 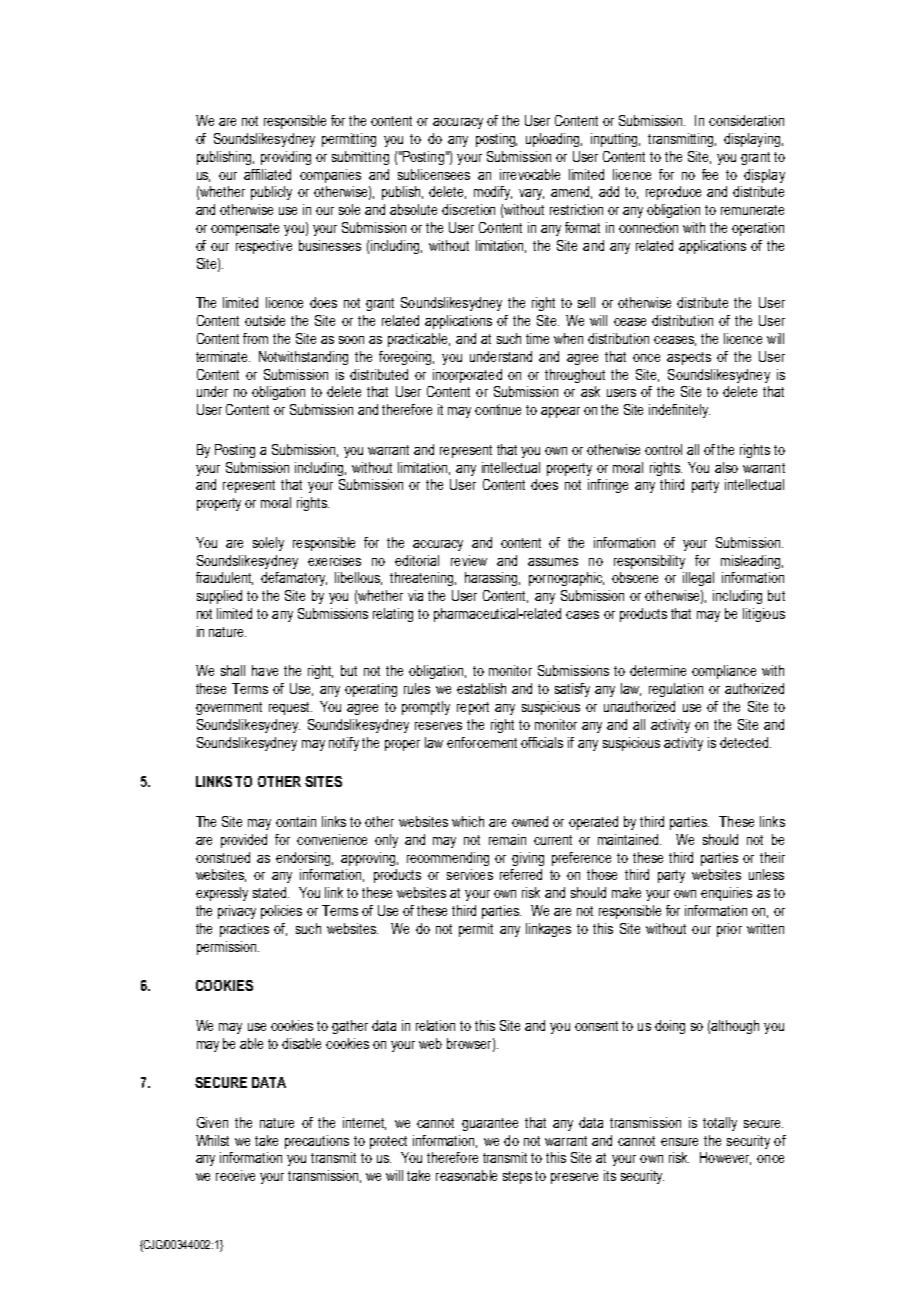 I want to click on providing, so click(x=286, y=158).
